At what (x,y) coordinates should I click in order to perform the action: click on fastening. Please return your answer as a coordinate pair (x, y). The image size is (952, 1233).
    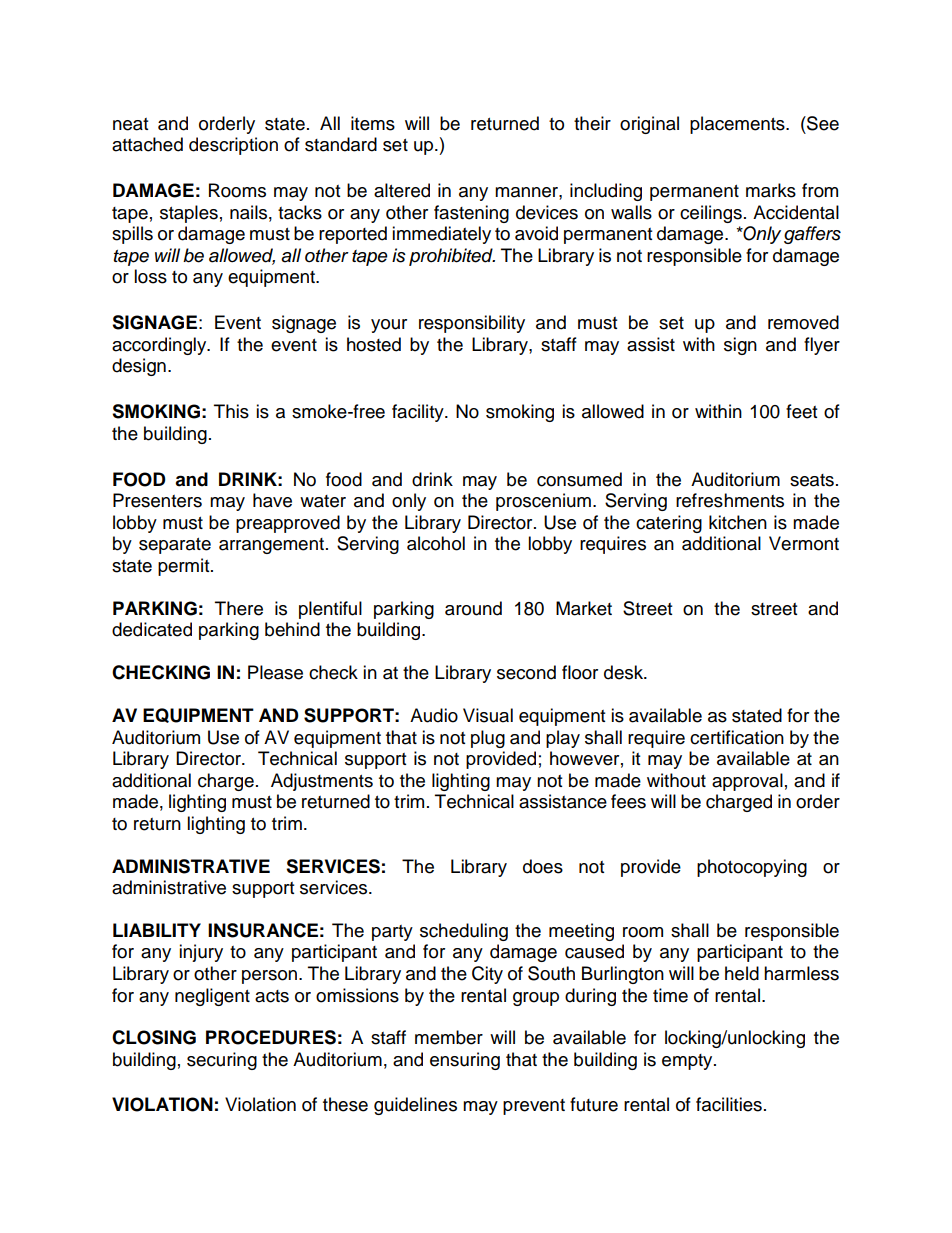
    Looking at the image, I should click on (471, 214).
